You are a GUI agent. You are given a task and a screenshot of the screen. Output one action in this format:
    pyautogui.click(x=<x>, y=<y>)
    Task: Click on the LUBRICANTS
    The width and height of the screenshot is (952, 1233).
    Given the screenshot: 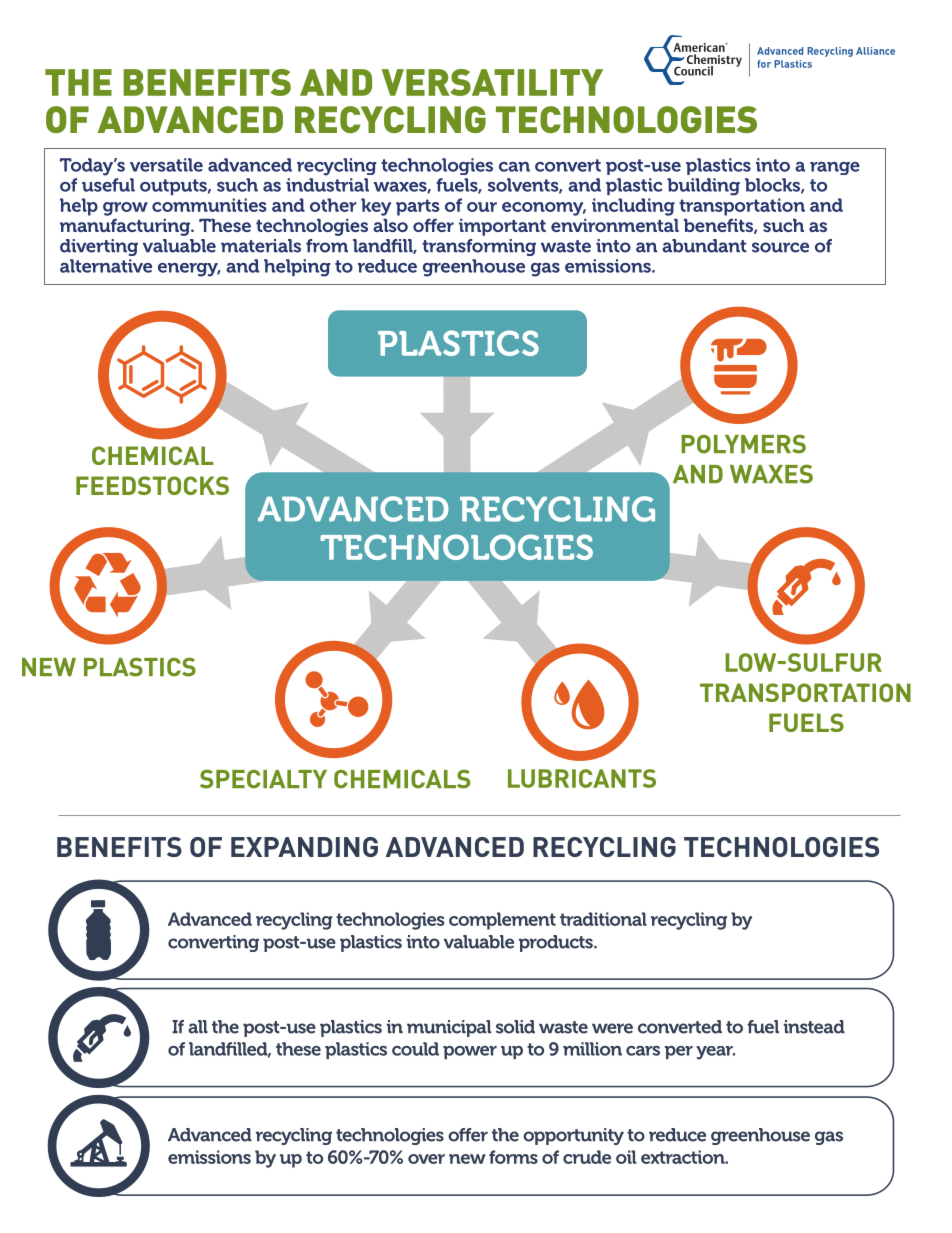 What is the action you would take?
    pyautogui.click(x=582, y=778)
